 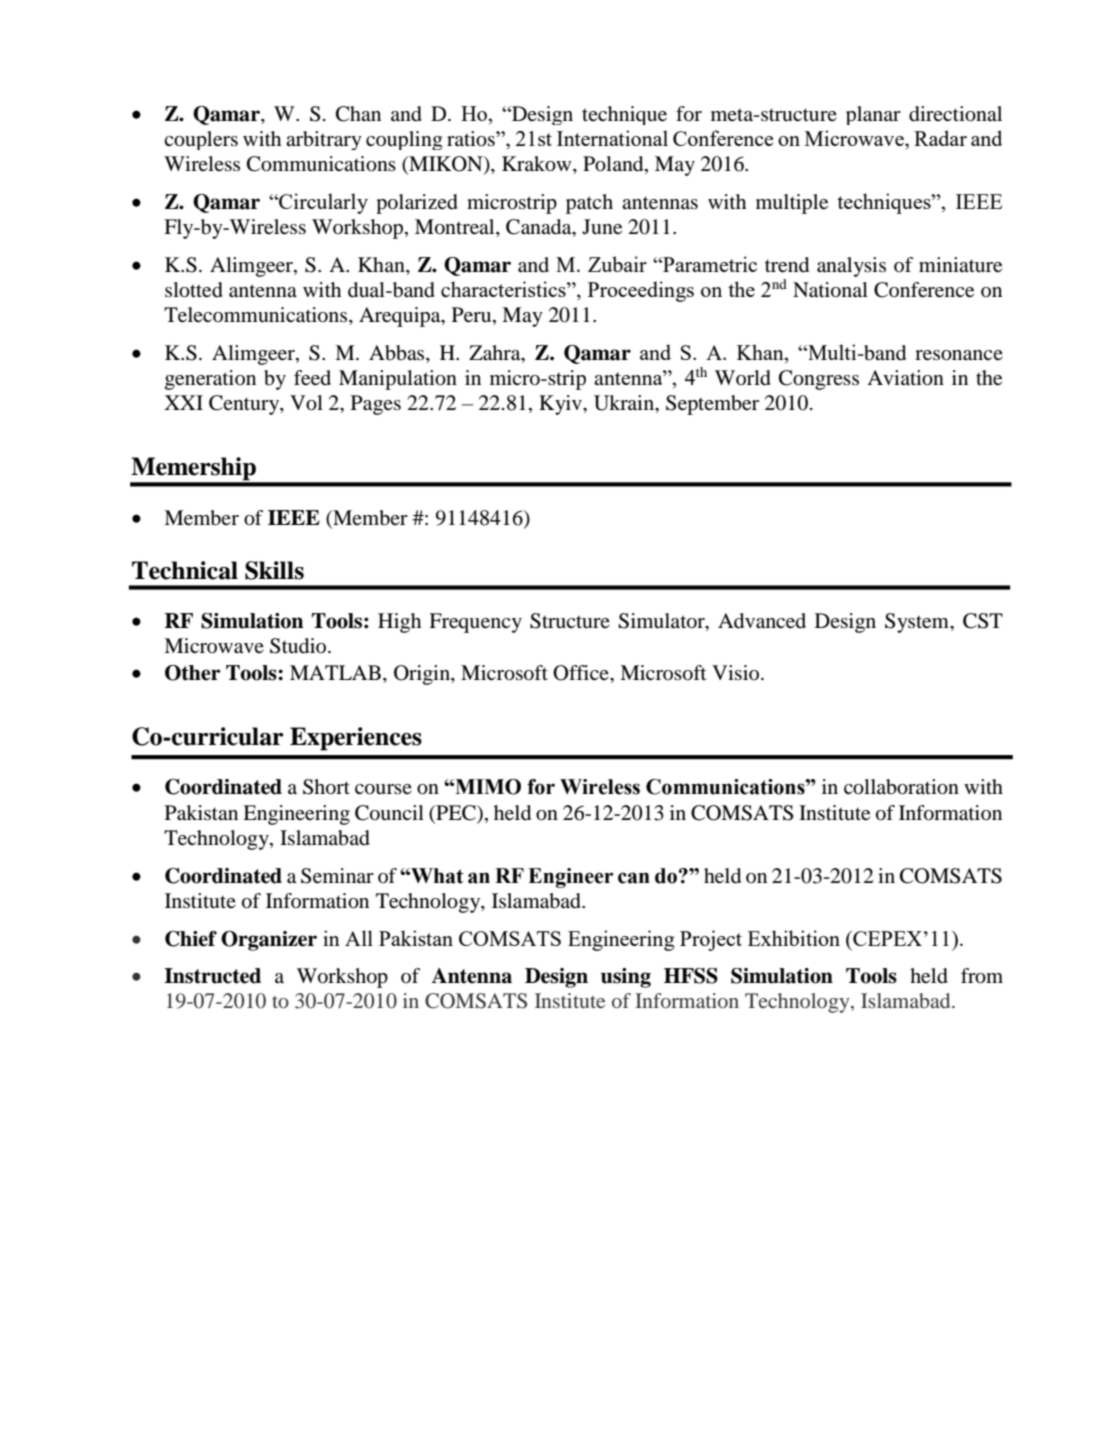 I want to click on Poland, so click(x=614, y=165).
